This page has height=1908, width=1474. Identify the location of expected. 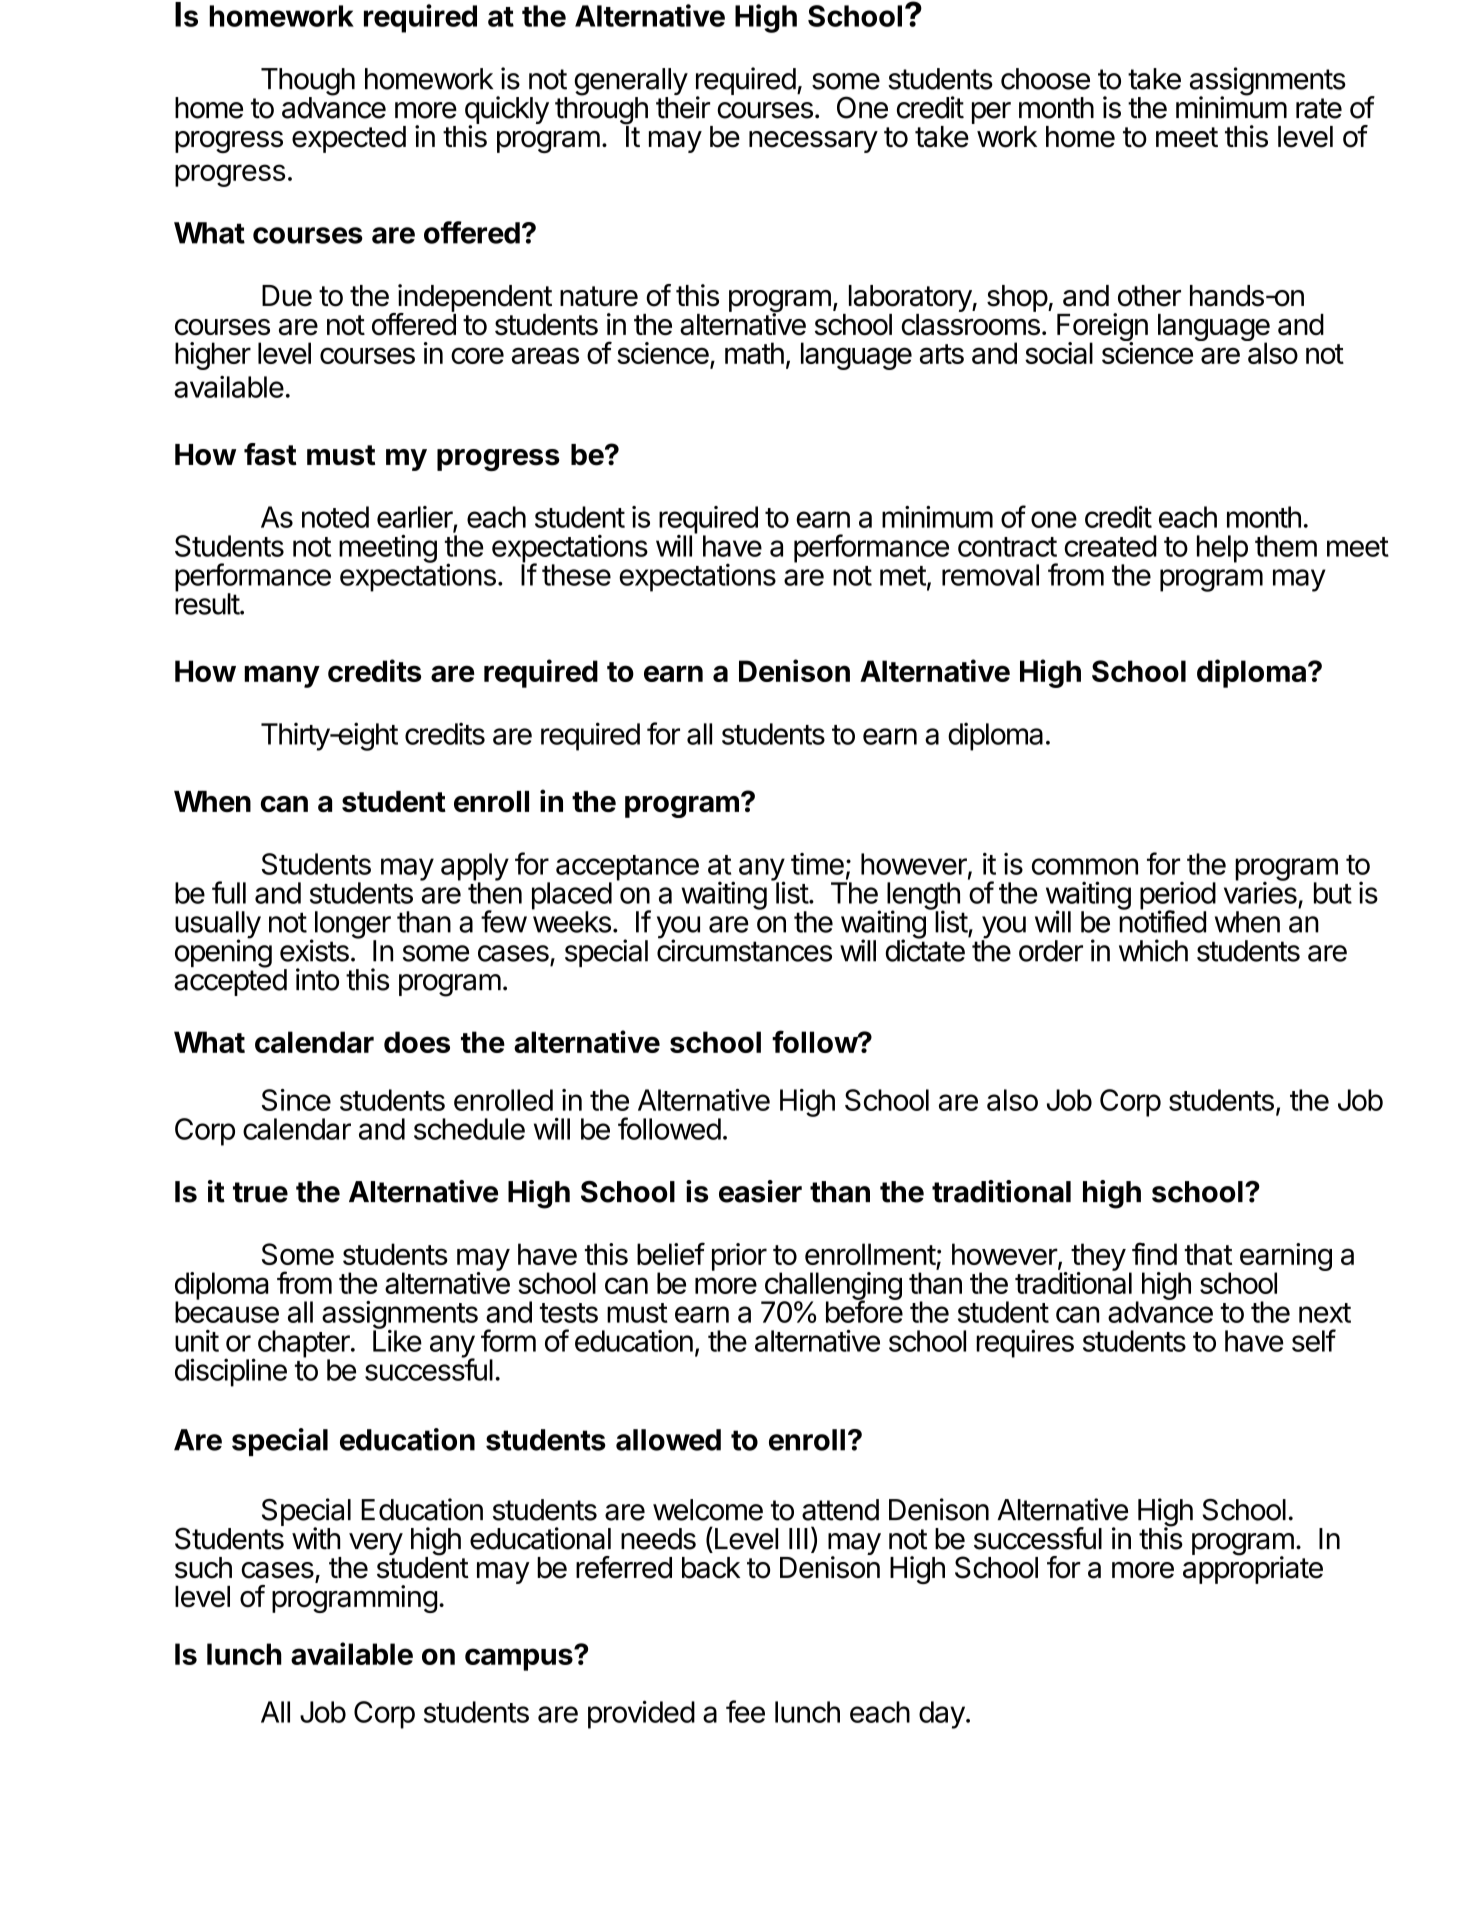
(349, 139).
